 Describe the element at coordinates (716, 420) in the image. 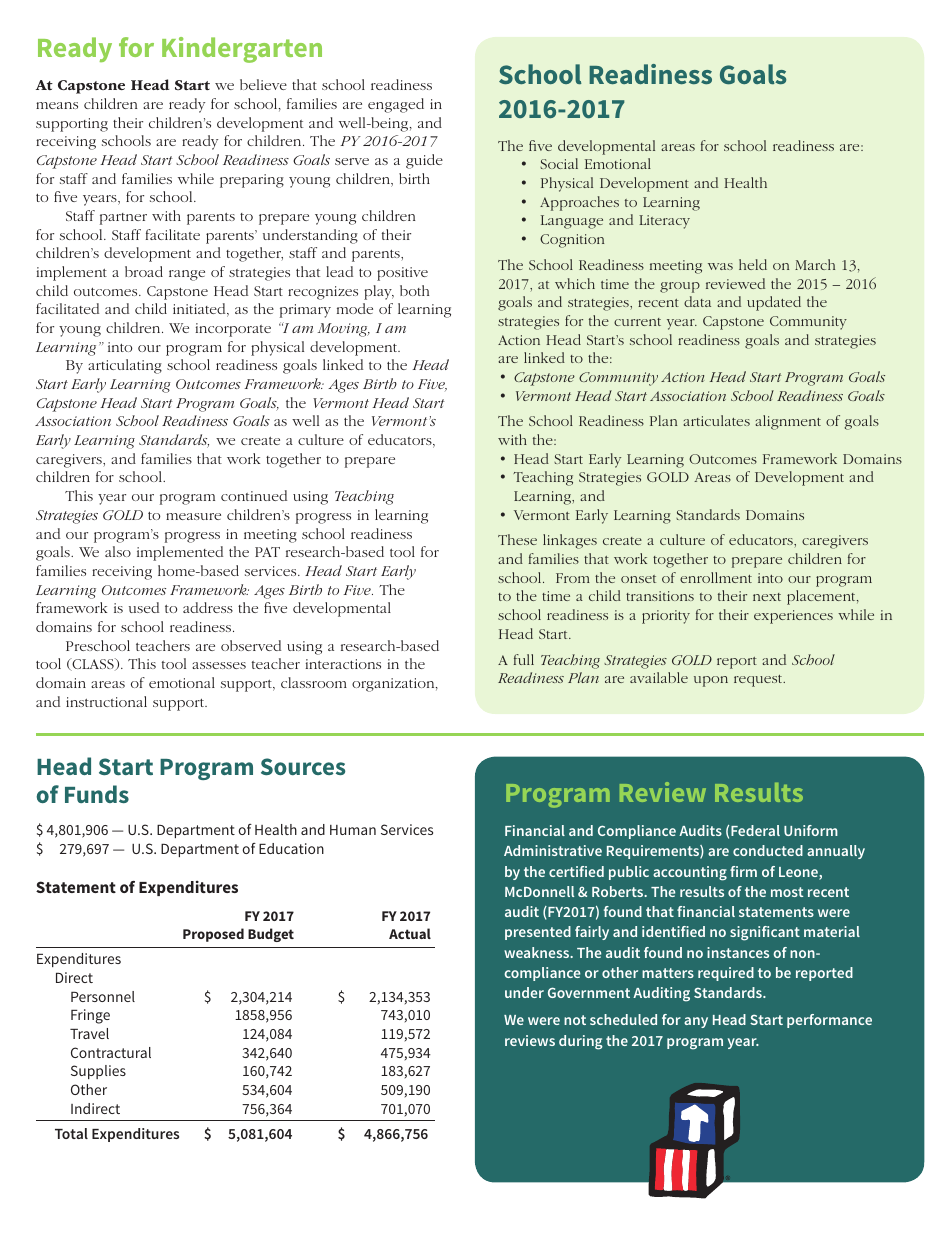

I see `articulates` at that location.
